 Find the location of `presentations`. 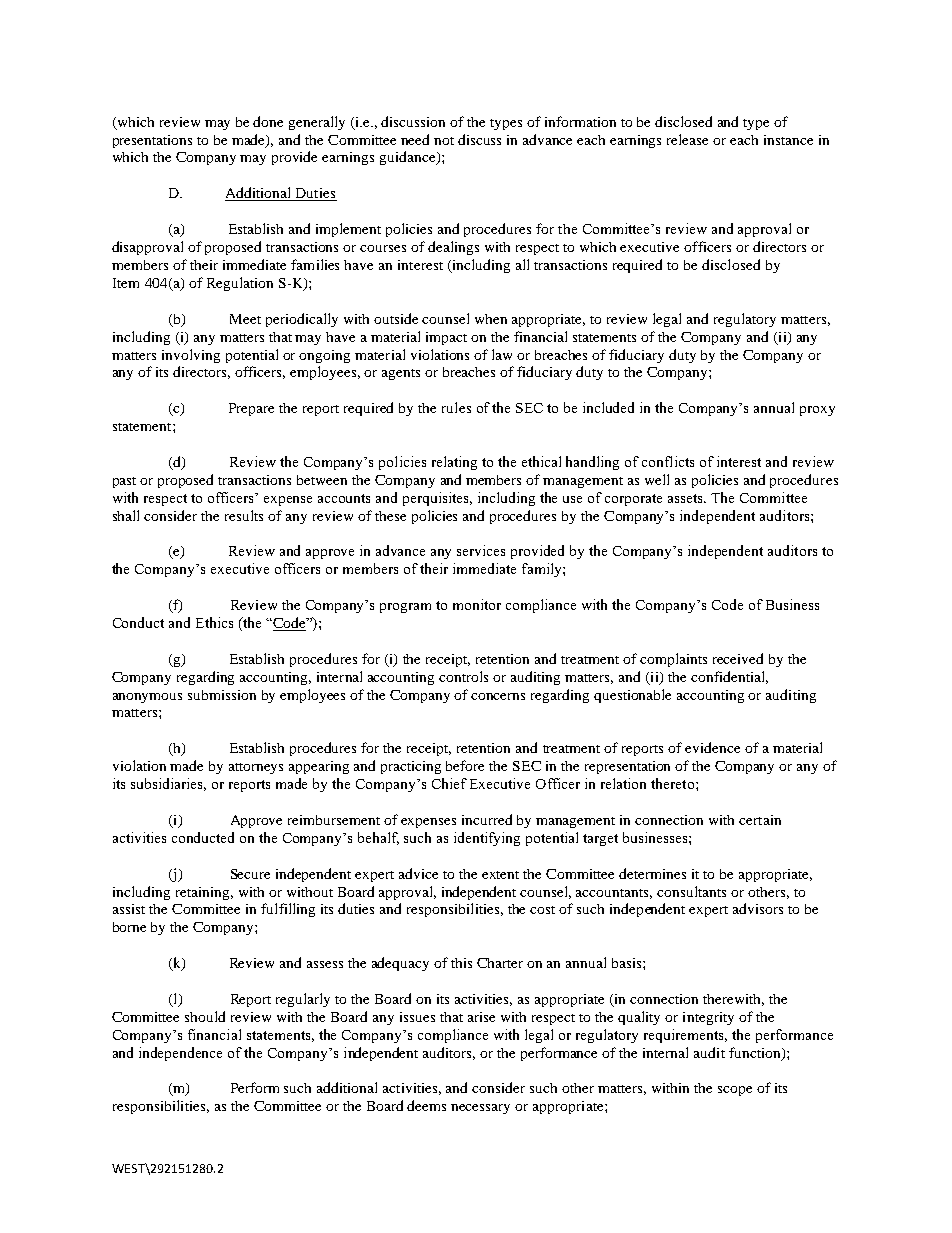

presentations is located at coordinates (152, 141).
